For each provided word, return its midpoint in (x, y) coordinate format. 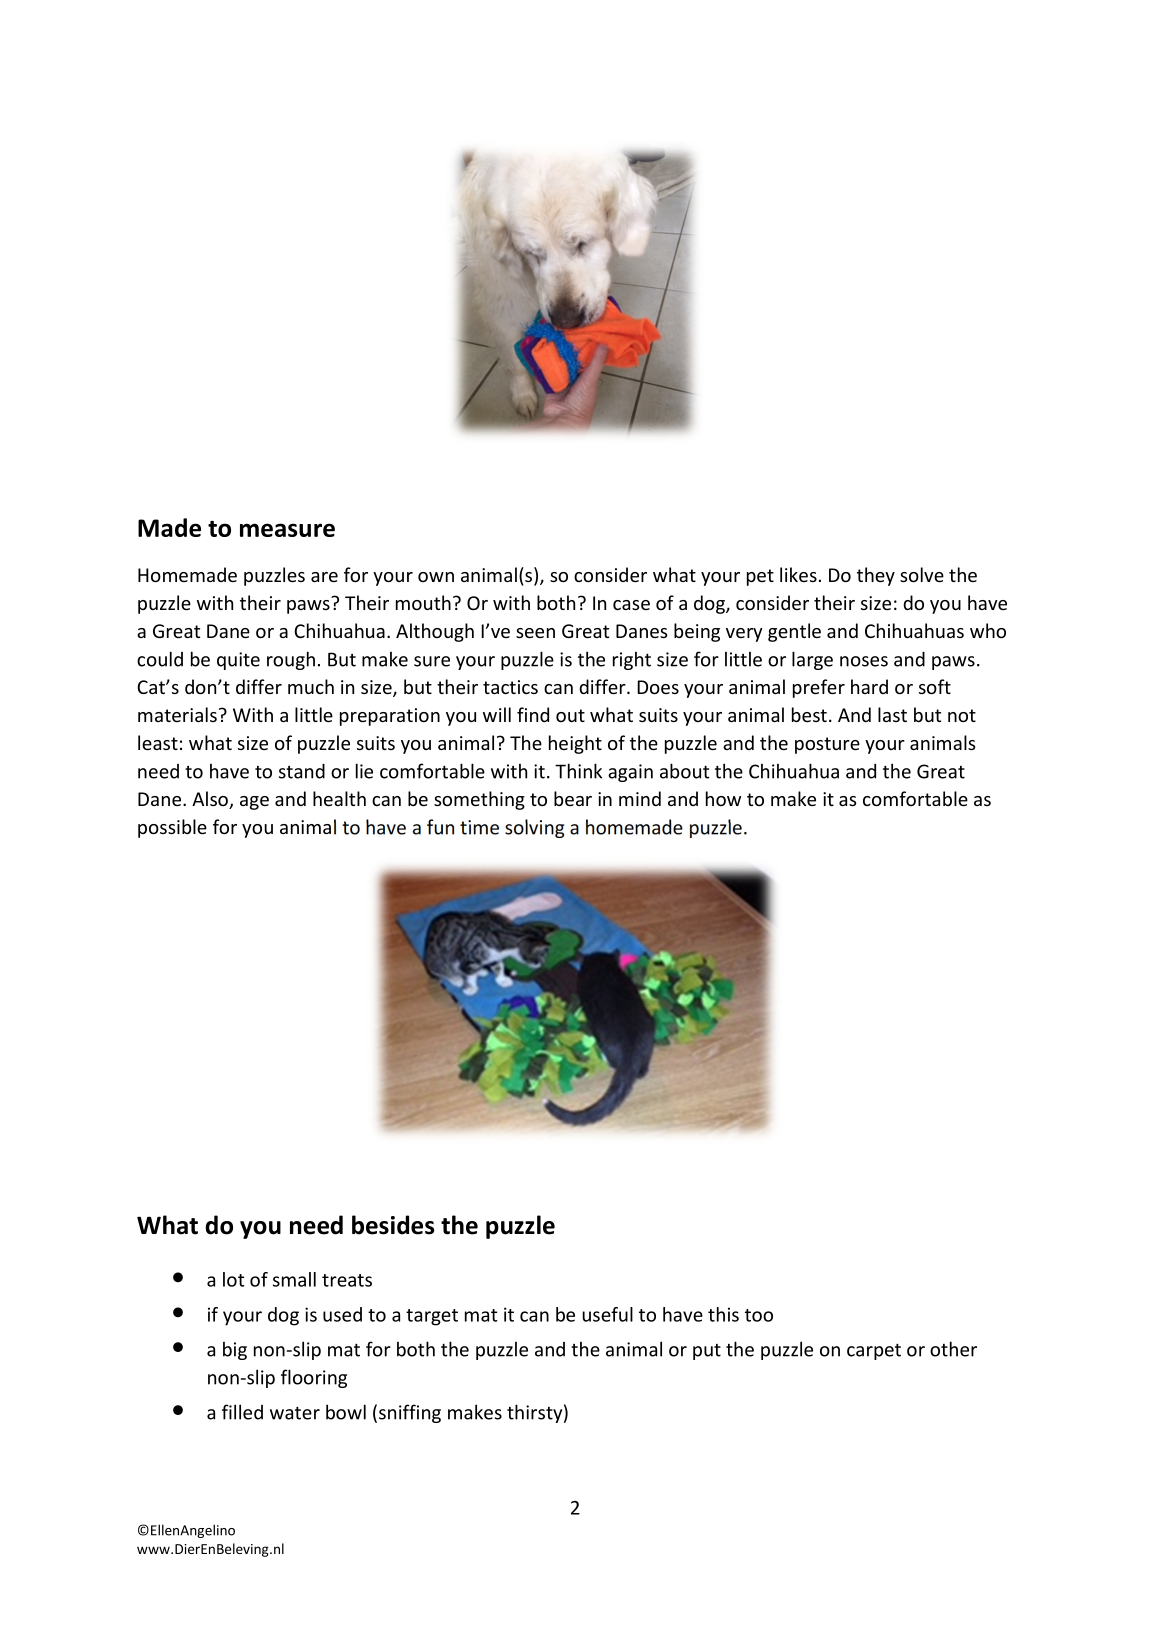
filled (242, 1412)
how (723, 798)
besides (393, 1225)
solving (534, 828)
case (631, 605)
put (707, 1352)
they (876, 576)
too (759, 1315)
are (324, 577)
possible (172, 828)
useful (607, 1314)
